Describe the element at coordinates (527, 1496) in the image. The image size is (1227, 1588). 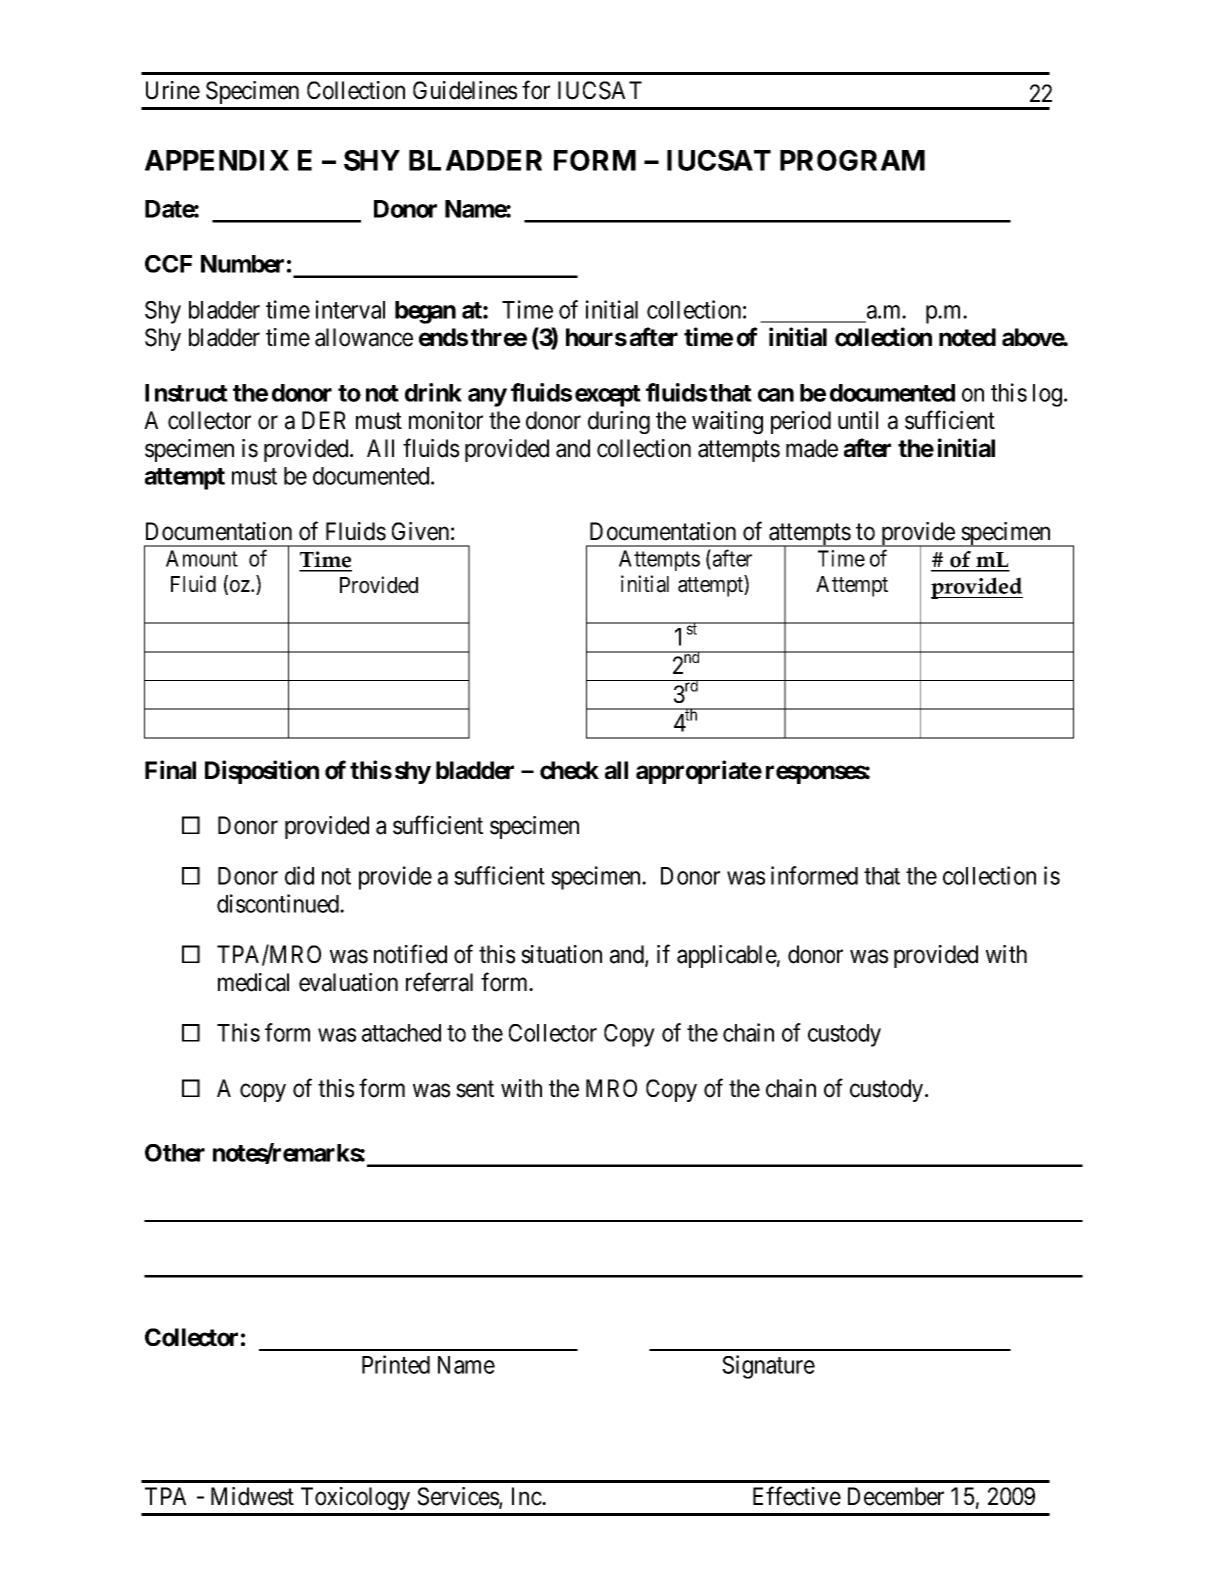
I see `Inc` at that location.
